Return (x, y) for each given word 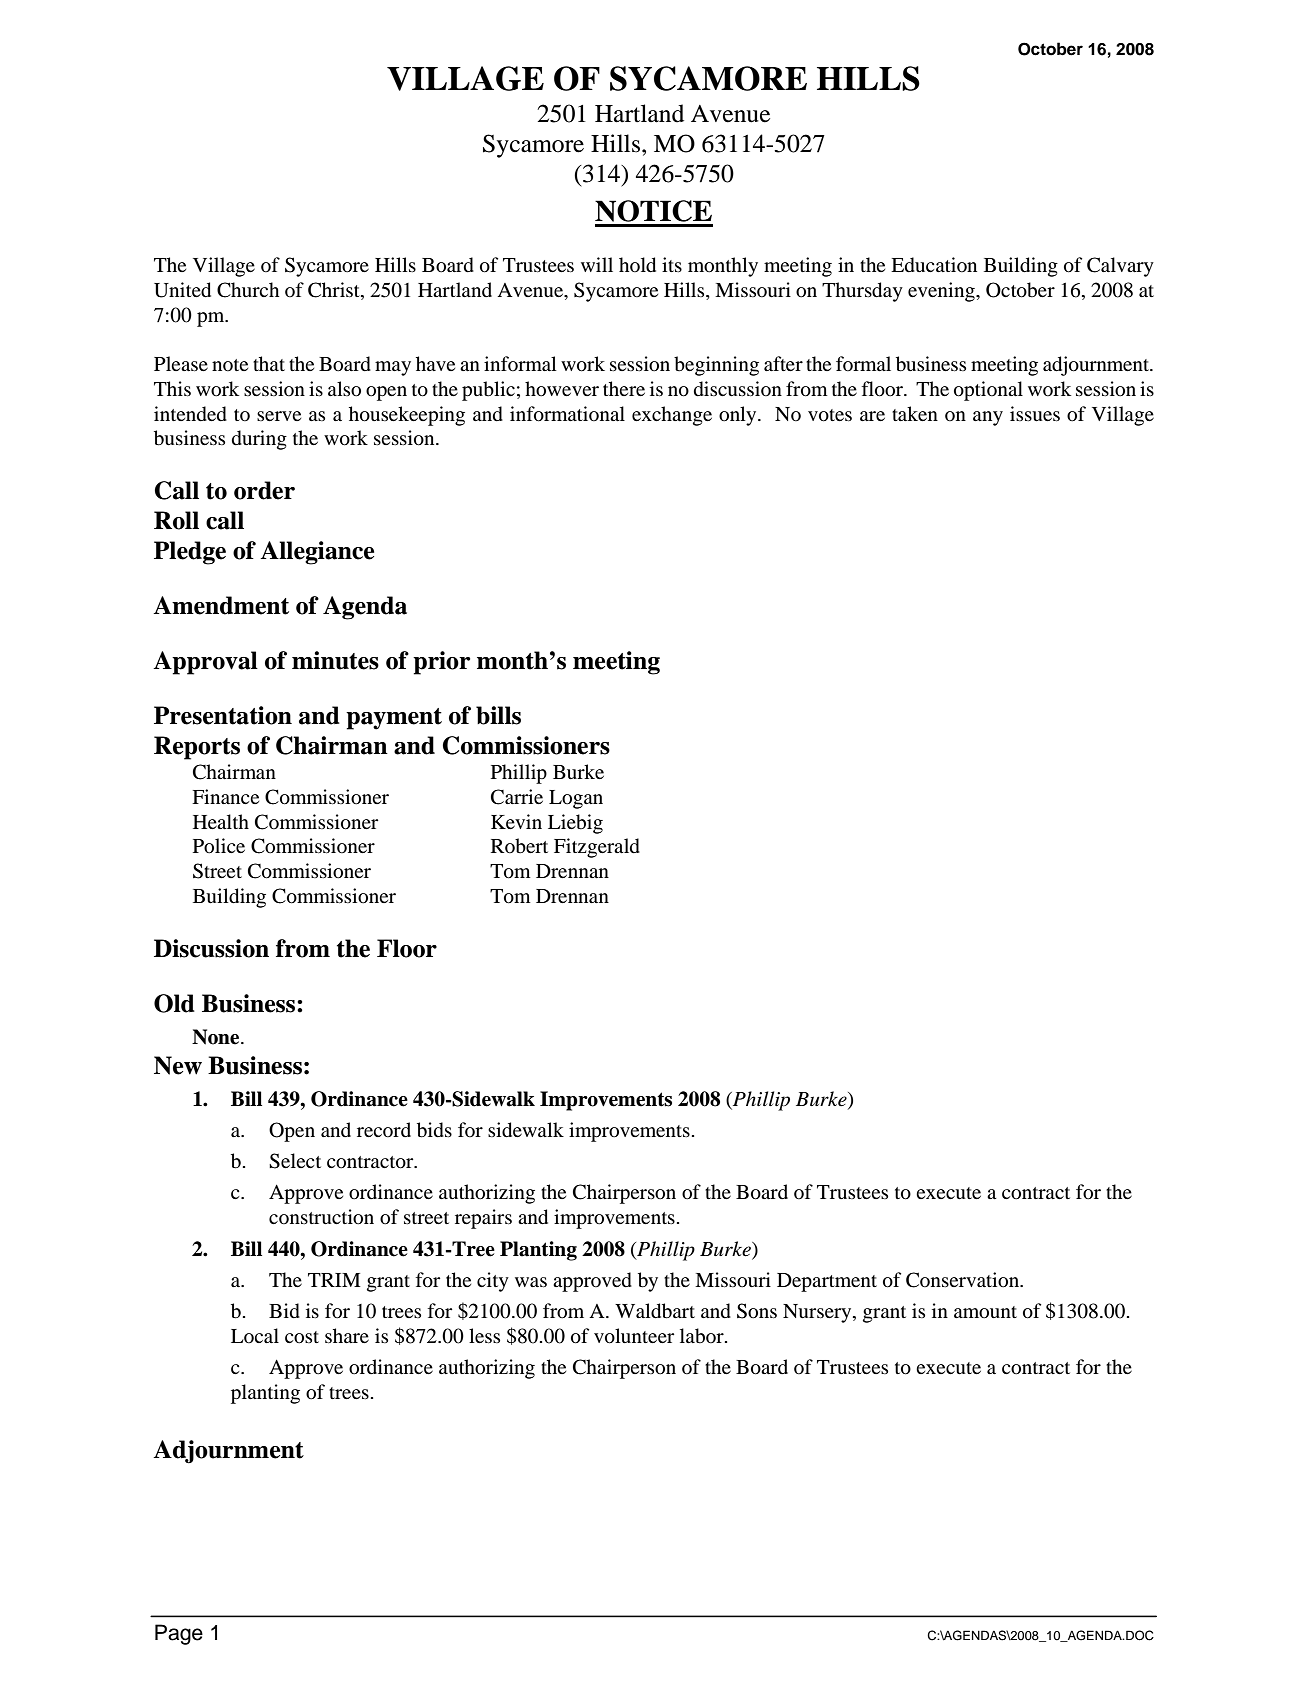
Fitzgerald (597, 848)
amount (985, 1312)
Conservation (963, 1280)
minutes (335, 660)
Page (179, 1634)
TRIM (334, 1280)
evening (942, 292)
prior (441, 663)
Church (248, 290)
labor (703, 1336)
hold (637, 265)
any (988, 418)
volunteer (634, 1336)
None (217, 1037)
